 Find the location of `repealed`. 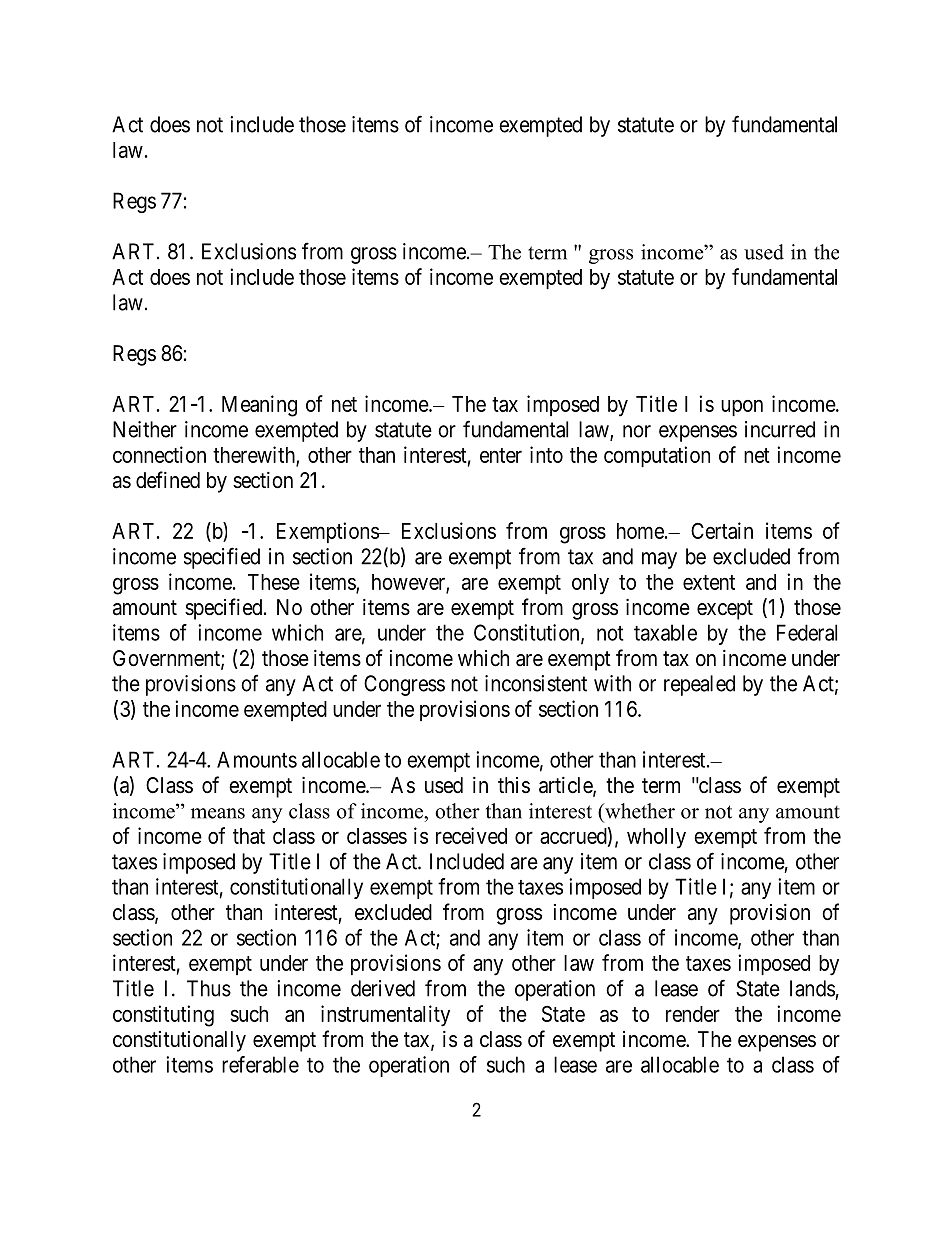

repealed is located at coordinates (699, 685).
